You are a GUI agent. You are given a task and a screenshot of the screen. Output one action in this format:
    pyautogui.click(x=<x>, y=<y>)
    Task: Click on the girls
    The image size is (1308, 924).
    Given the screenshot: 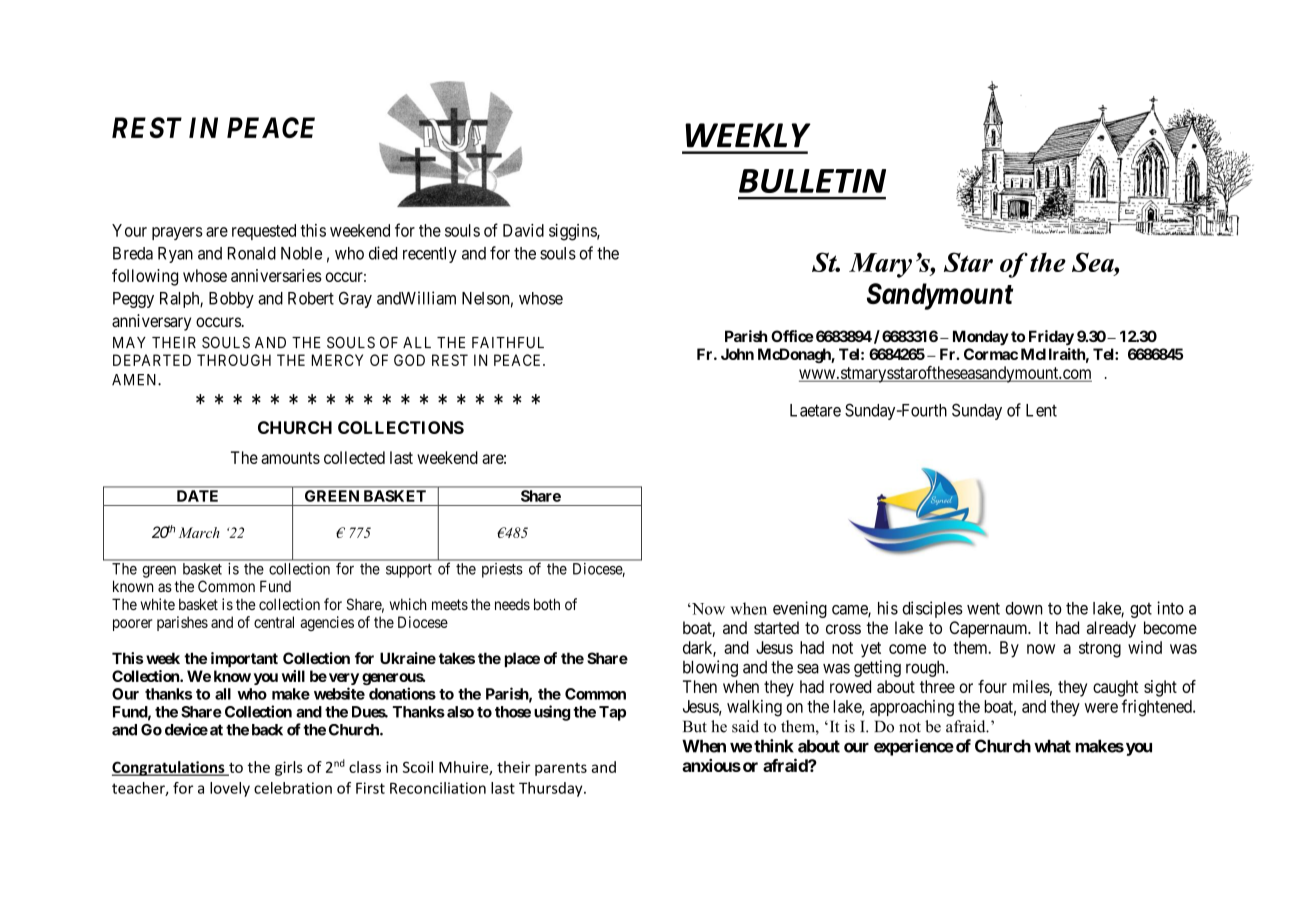 What is the action you would take?
    pyautogui.click(x=289, y=768)
